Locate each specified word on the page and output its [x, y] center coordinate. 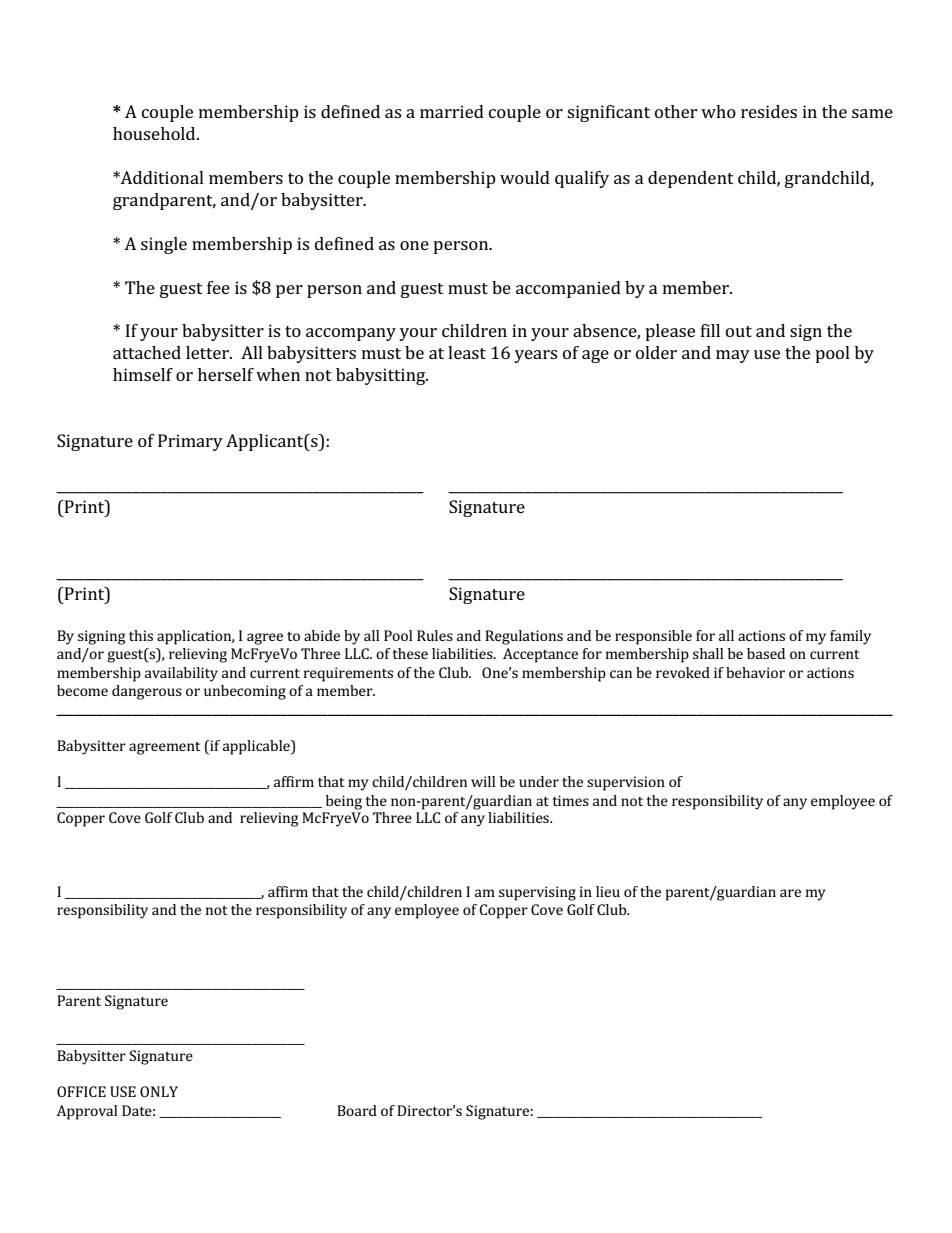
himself [143, 374]
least [467, 352]
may [733, 356]
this [141, 635]
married [452, 111]
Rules [435, 635]
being [344, 802]
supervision [626, 783]
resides [769, 111]
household [155, 133]
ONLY [159, 1091]
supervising [537, 893]
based [766, 653]
